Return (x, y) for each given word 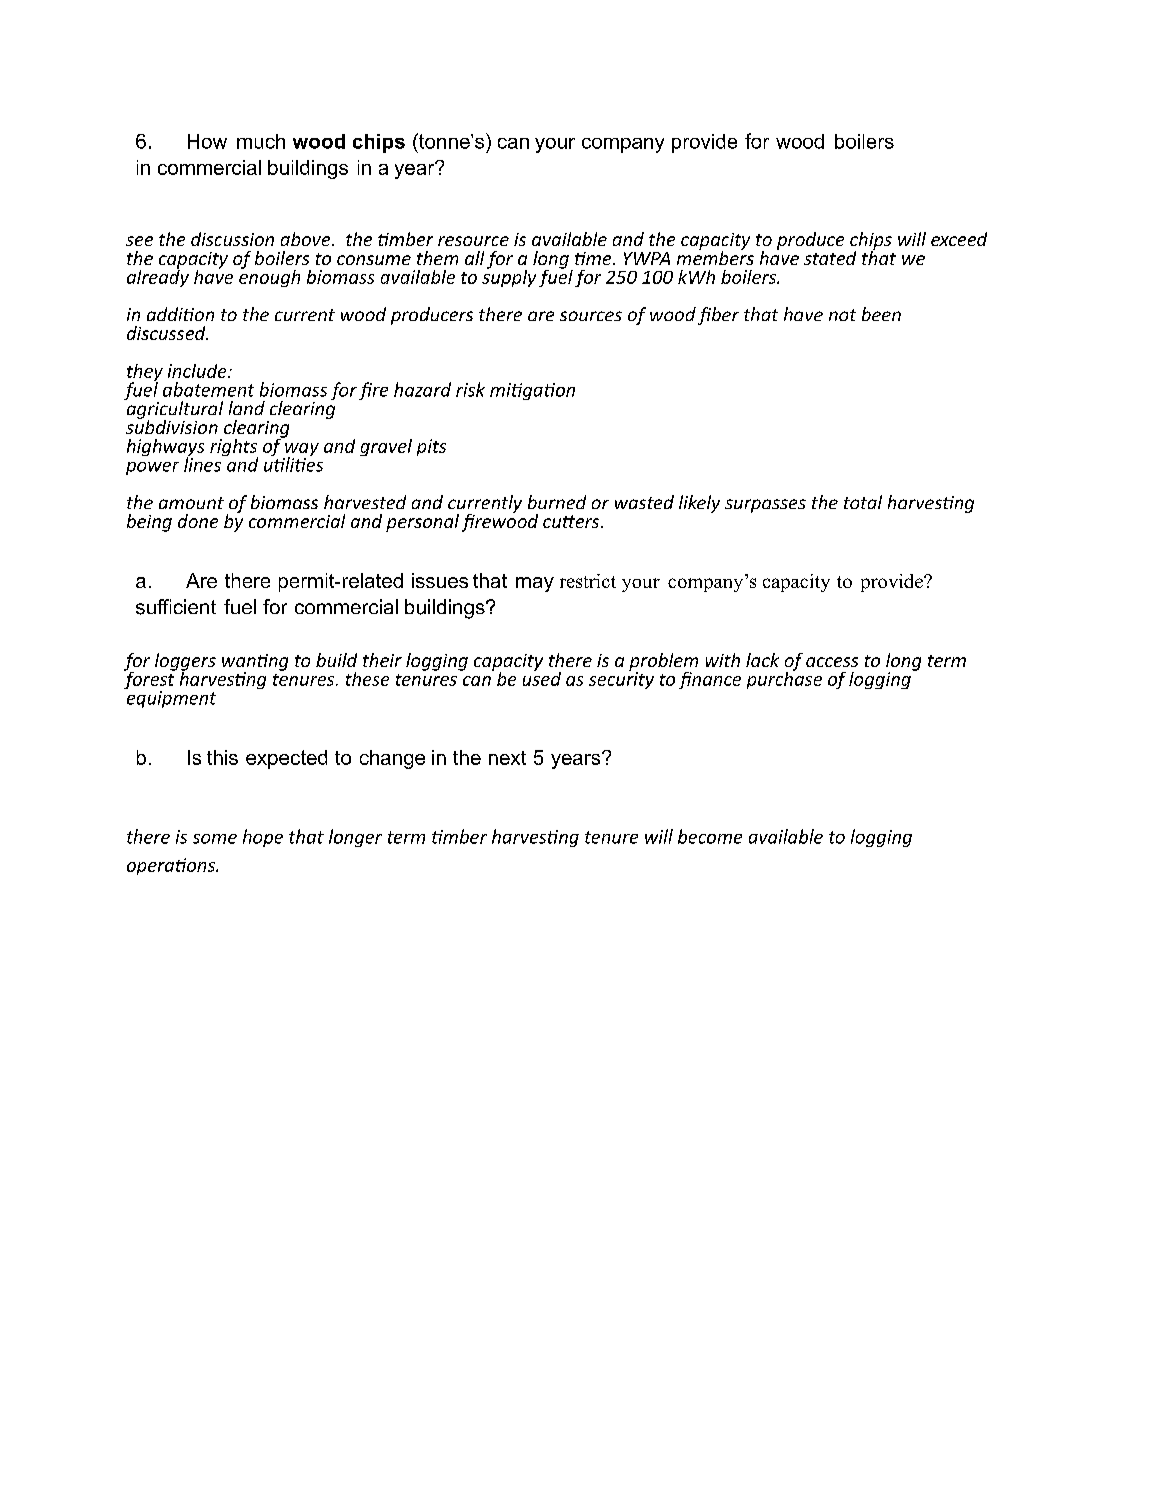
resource (473, 241)
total (863, 502)
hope (263, 838)
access (832, 662)
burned (557, 502)
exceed (959, 239)
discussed (167, 333)
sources (591, 316)
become (710, 836)
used (542, 677)
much (261, 141)
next (507, 758)
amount (191, 503)
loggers (185, 663)
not (842, 315)
